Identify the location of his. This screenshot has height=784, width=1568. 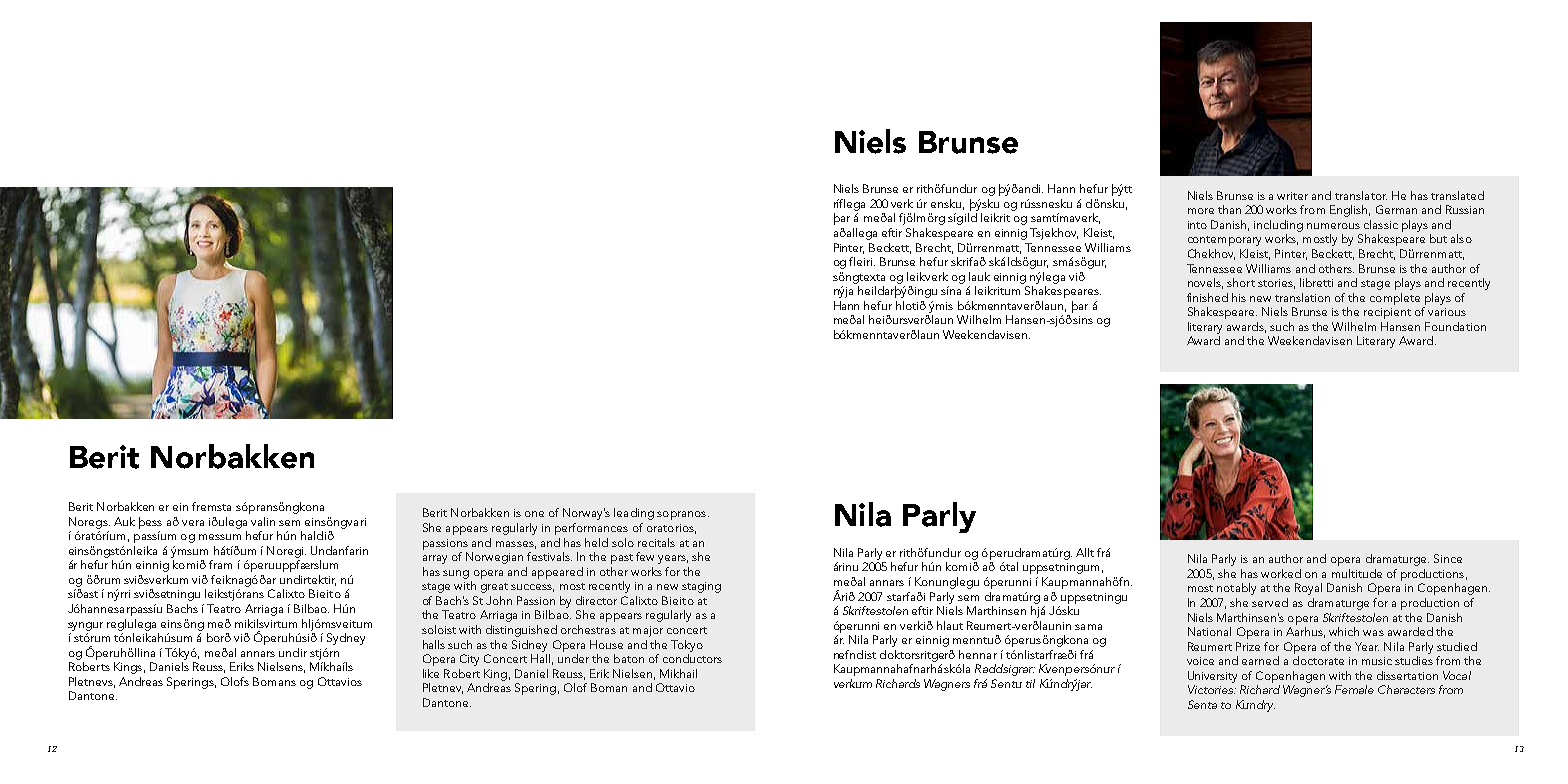
(1239, 297).
